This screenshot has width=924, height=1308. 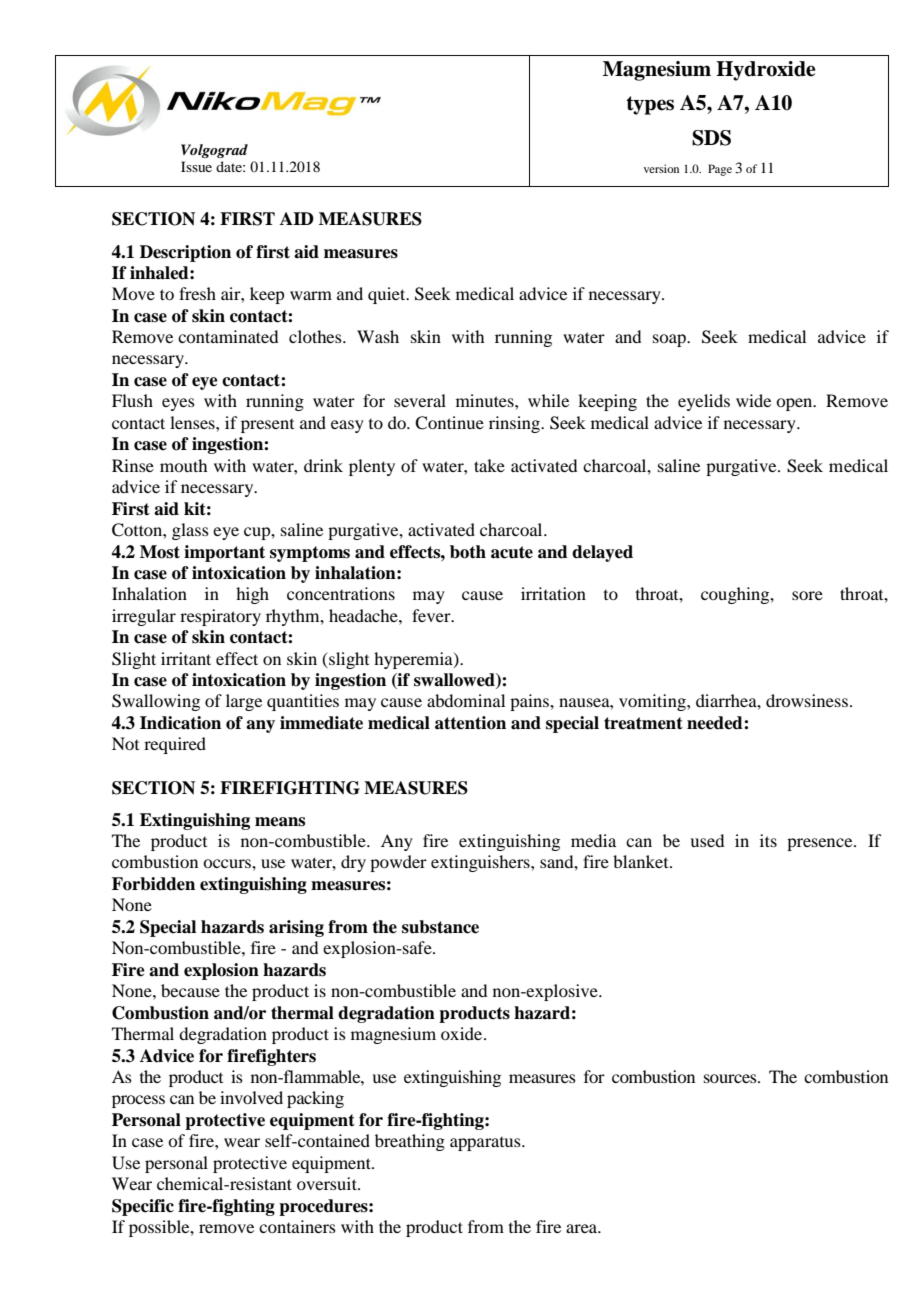 What do you see at coordinates (711, 138) in the screenshot?
I see `SDS` at bounding box center [711, 138].
